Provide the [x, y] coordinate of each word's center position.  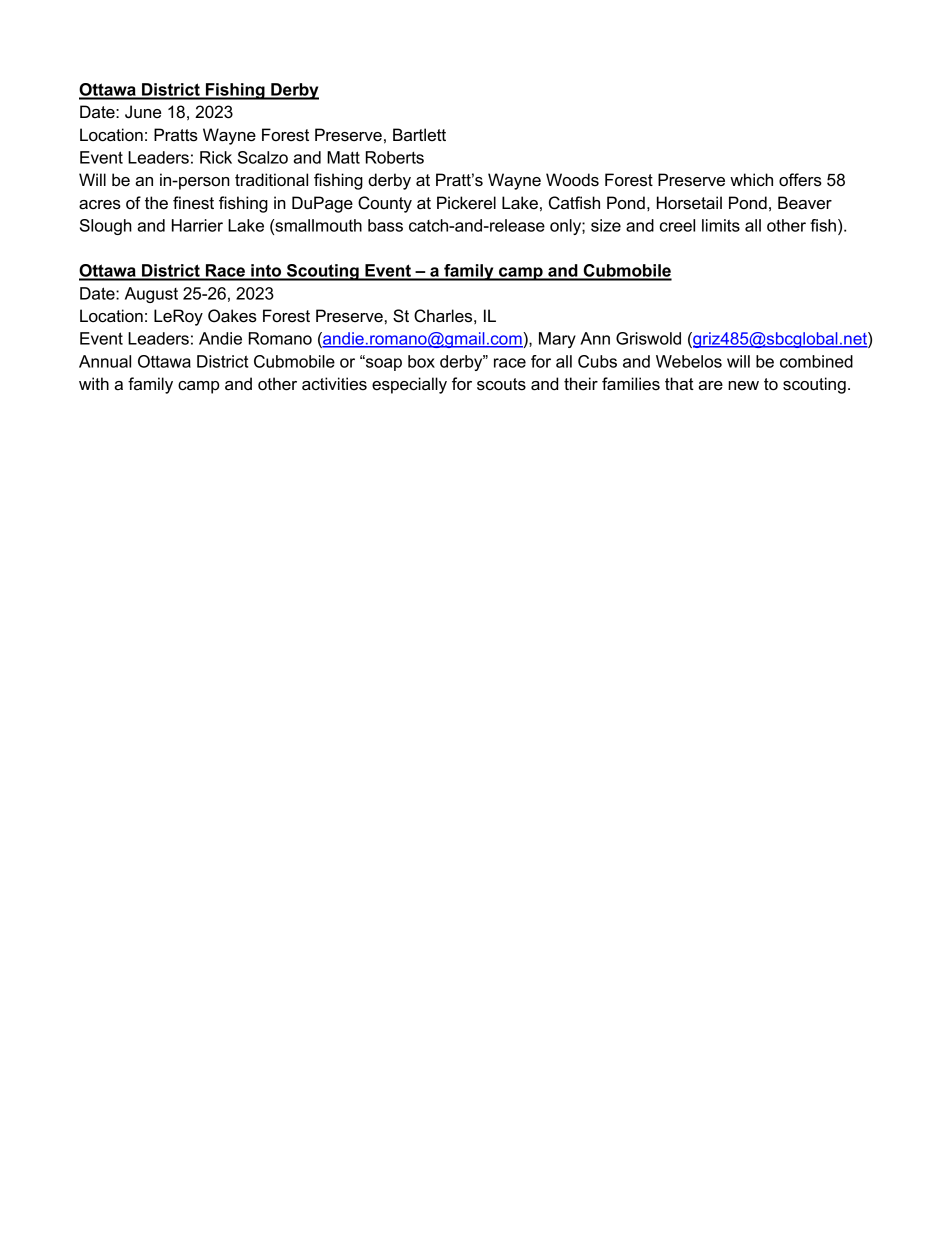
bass [385, 225]
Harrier [197, 225]
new [743, 385]
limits [721, 225]
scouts [501, 384]
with [94, 383]
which [751, 180]
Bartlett [419, 134]
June [143, 112]
